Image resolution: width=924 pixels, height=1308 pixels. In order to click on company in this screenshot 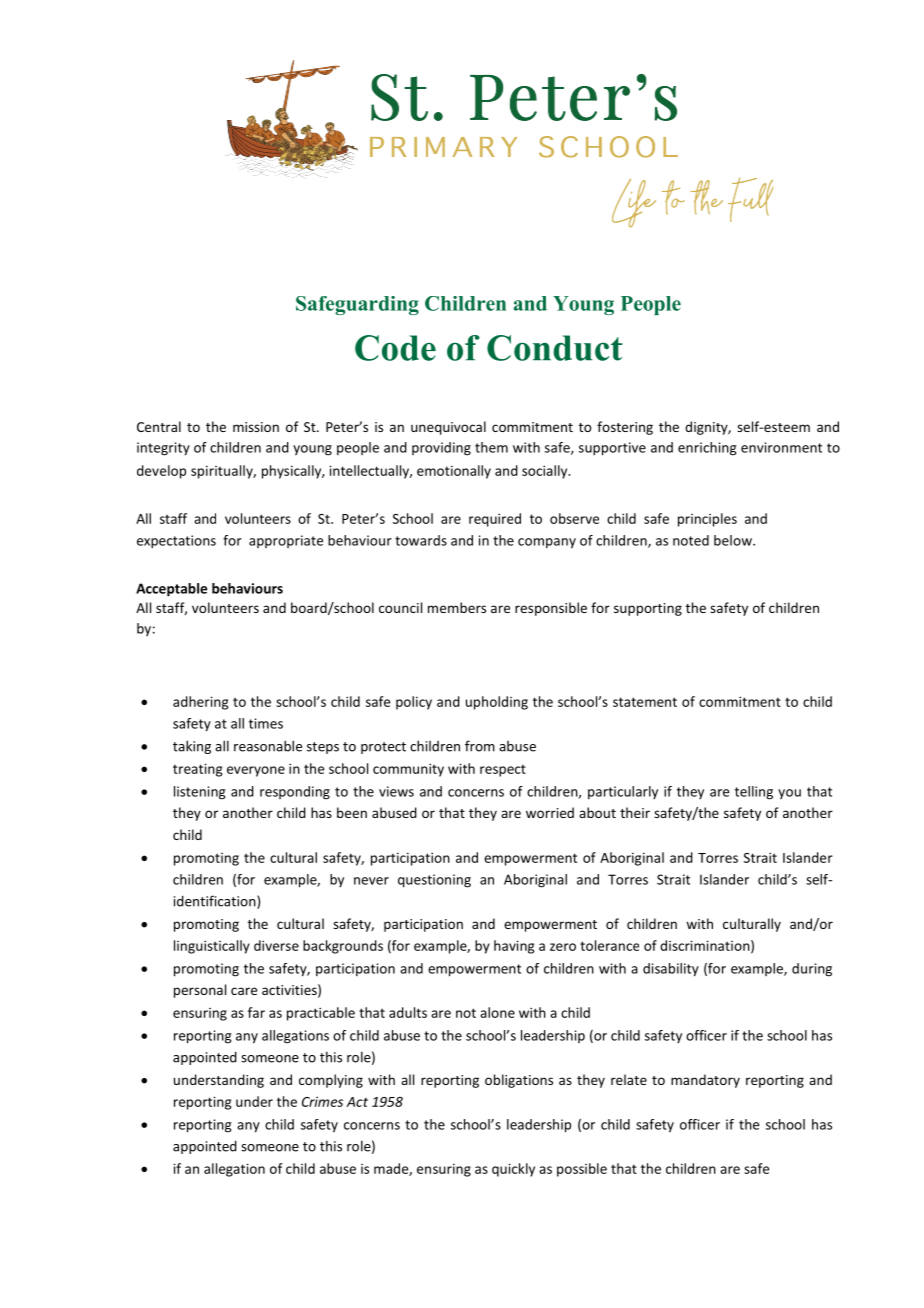, I will do `click(547, 543)`.
